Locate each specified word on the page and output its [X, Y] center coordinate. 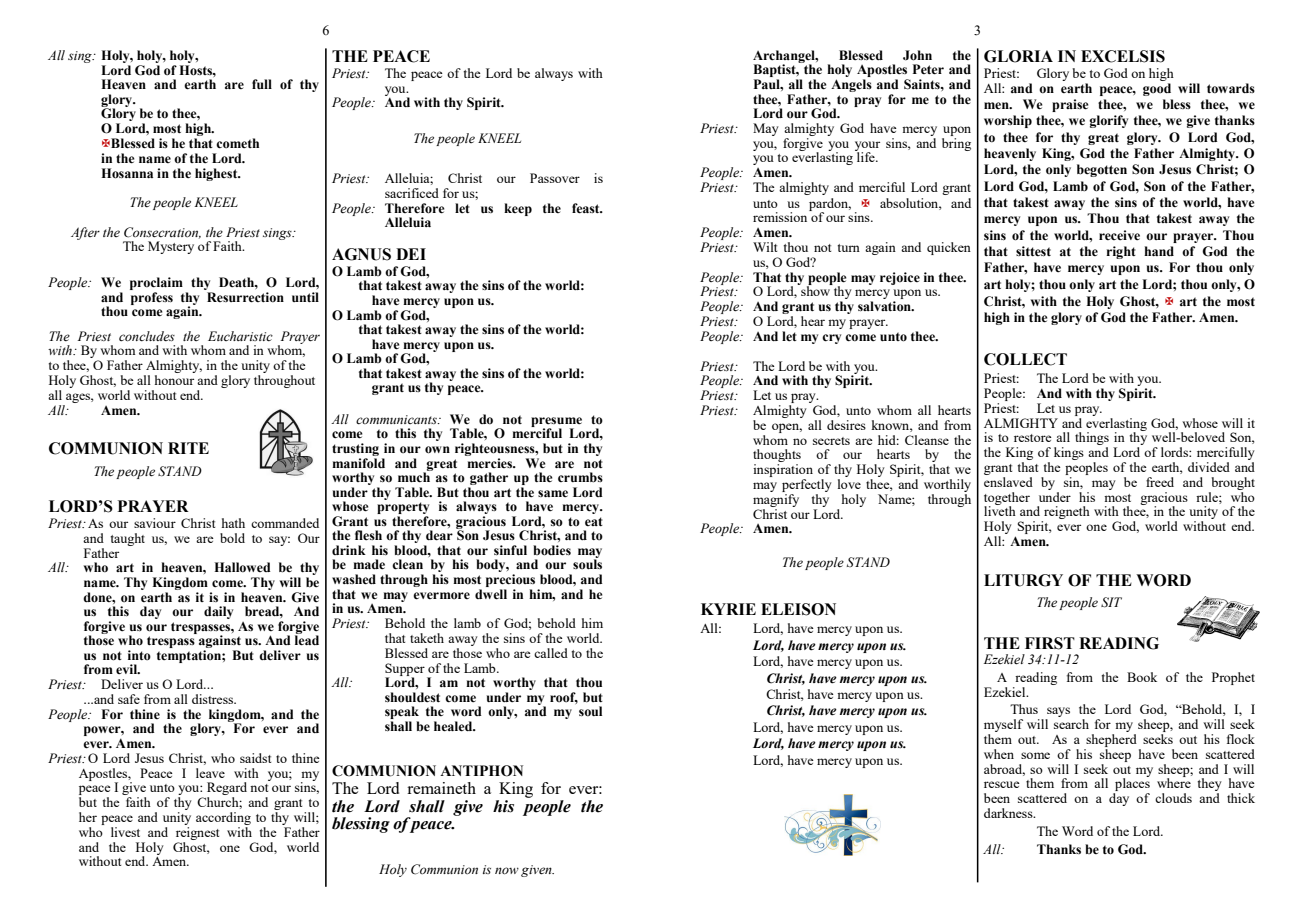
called [551, 653]
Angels [851, 85]
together [1007, 499]
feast [587, 208]
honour [174, 380]
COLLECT [1025, 359]
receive [1119, 235]
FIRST [1050, 643]
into [139, 655]
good [1157, 89]
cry [831, 339]
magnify [776, 499]
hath [233, 523]
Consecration [162, 233]
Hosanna [127, 173]
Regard [227, 790]
